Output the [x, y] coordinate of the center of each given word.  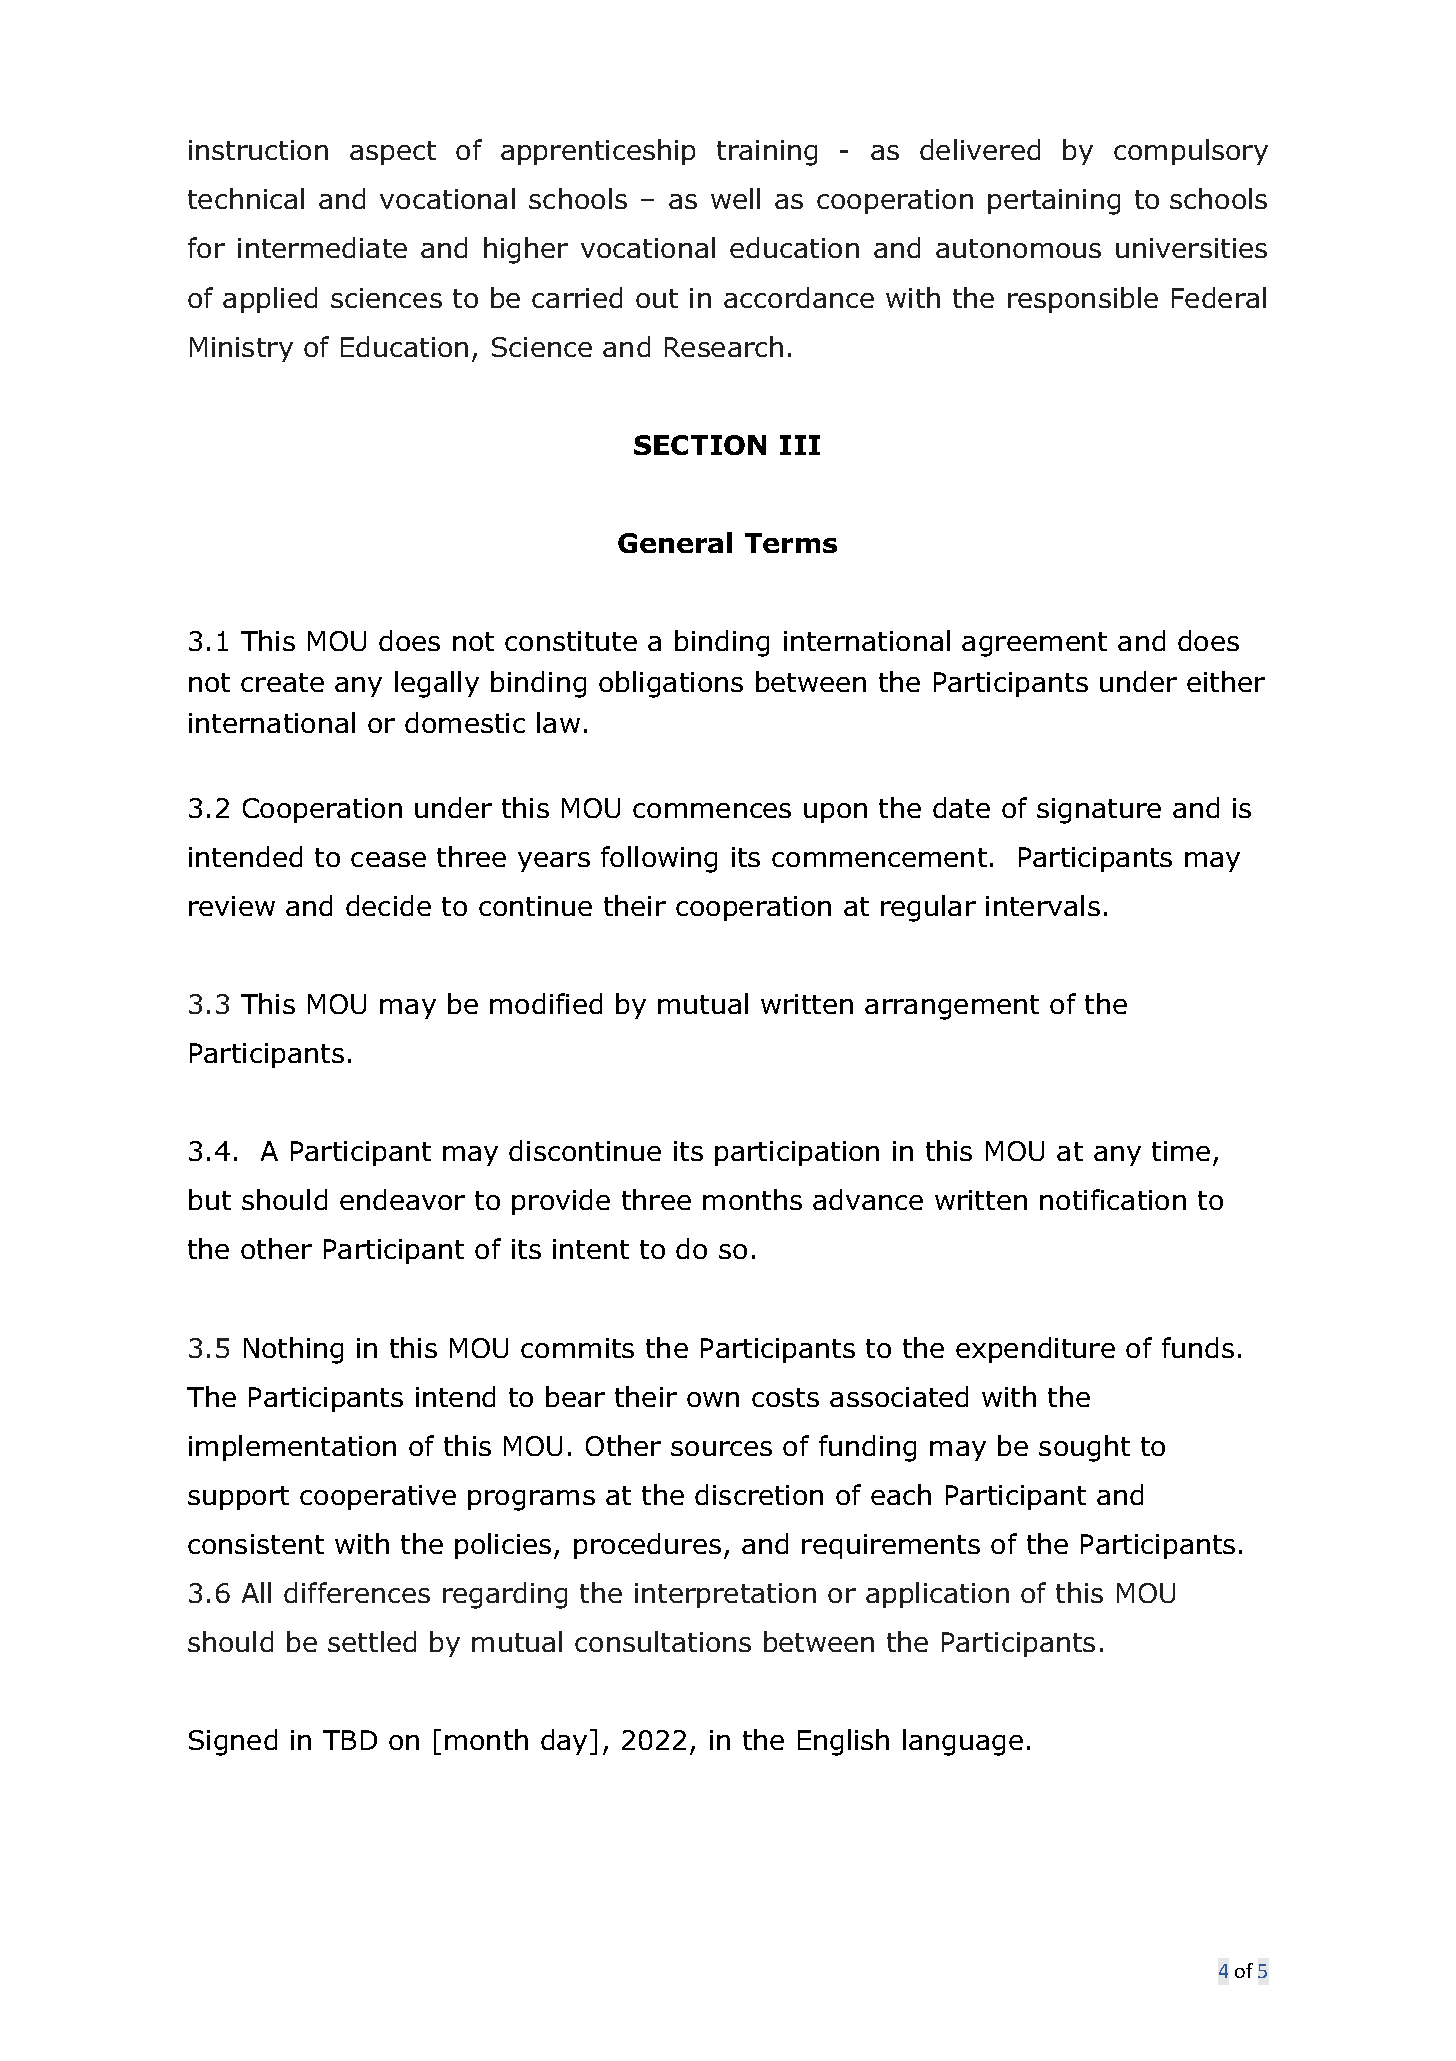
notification [1113, 1199]
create [282, 682]
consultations [663, 1641]
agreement [1034, 644]
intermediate [322, 247]
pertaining [1054, 202]
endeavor [402, 1199]
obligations [671, 684]
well [735, 198]
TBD [350, 1740]
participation [797, 1153]
